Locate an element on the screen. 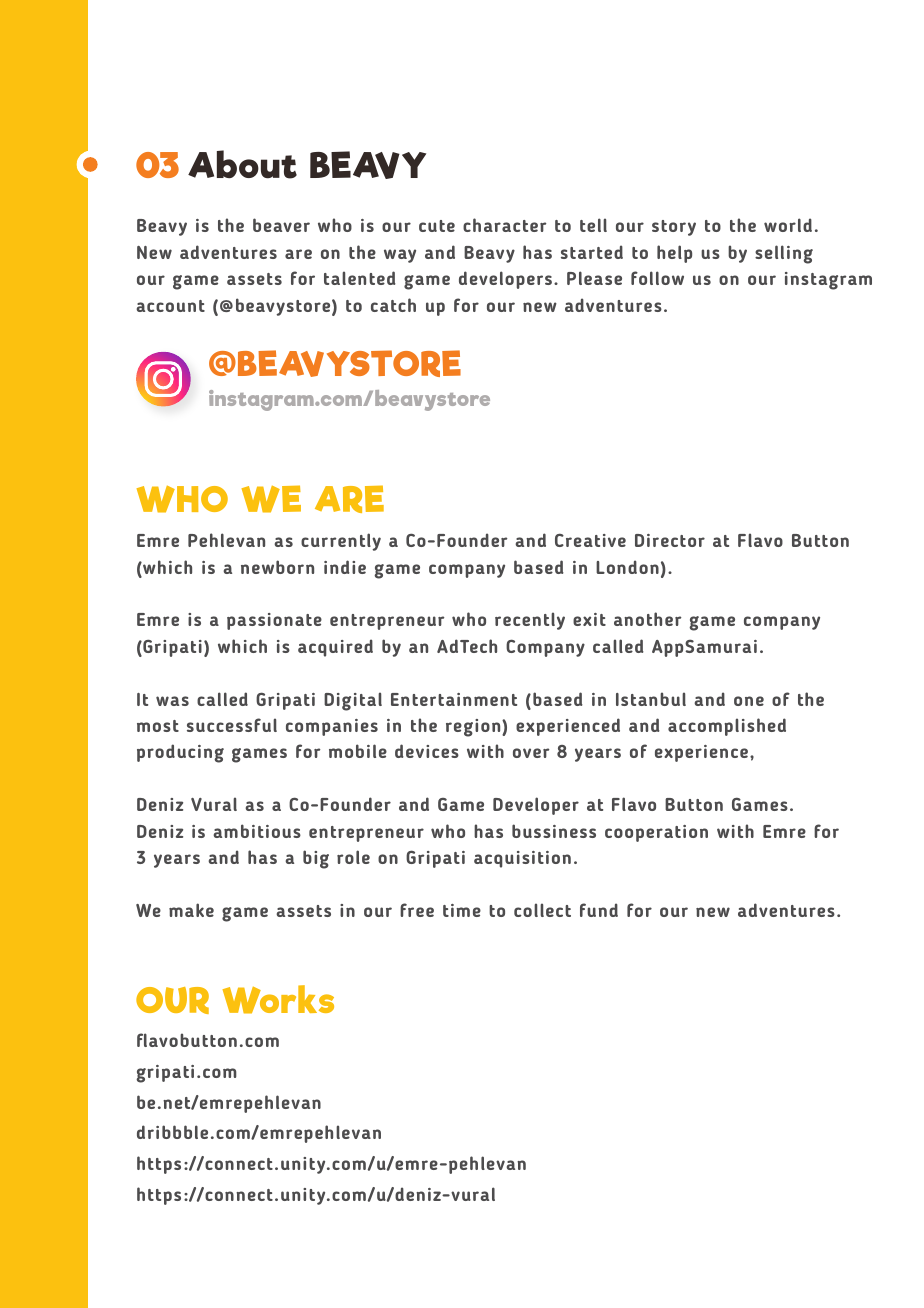  fund is located at coordinates (599, 910).
